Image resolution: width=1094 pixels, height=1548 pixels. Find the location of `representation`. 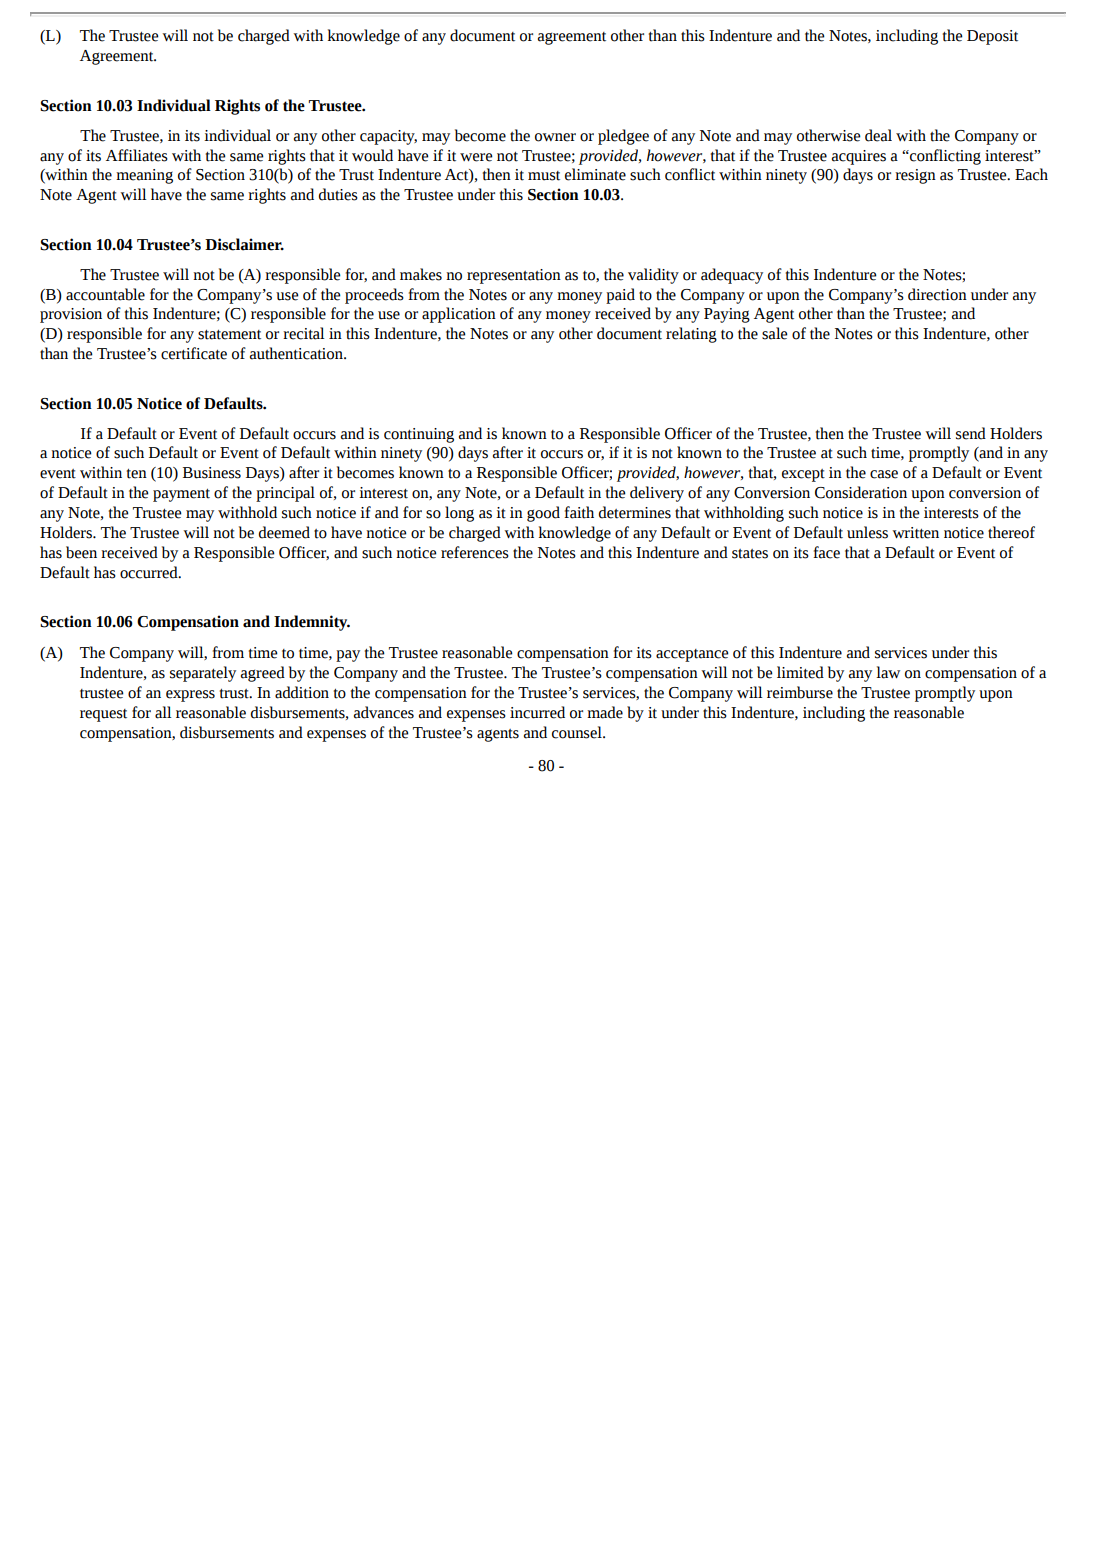

representation is located at coordinates (514, 276).
